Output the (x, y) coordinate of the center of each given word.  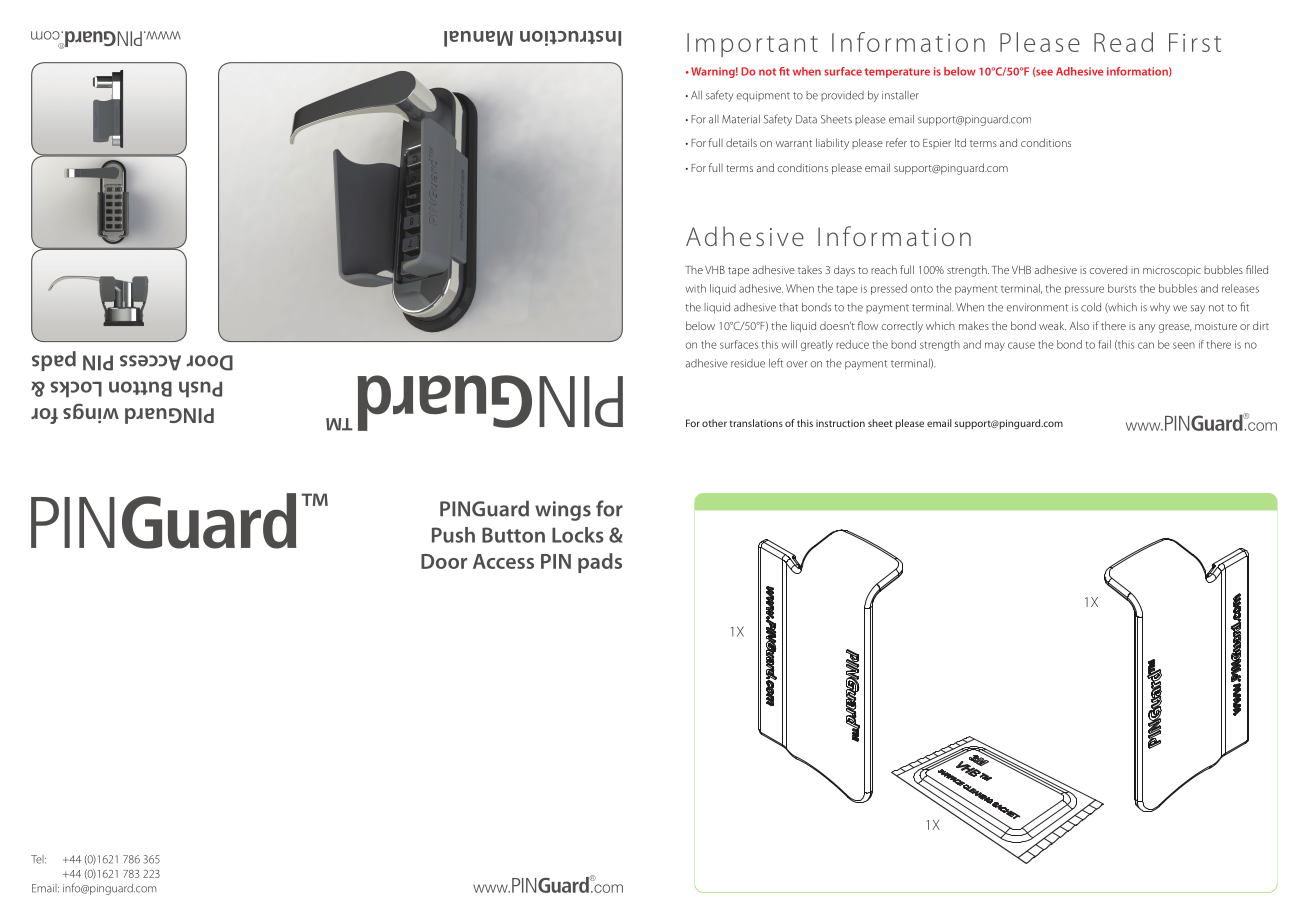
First (1195, 42)
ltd (960, 142)
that (788, 307)
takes (810, 270)
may (995, 346)
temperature (897, 73)
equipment (763, 96)
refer (896, 142)
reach (884, 269)
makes (974, 325)
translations (756, 423)
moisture (1216, 326)
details (741, 142)
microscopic (1172, 271)
